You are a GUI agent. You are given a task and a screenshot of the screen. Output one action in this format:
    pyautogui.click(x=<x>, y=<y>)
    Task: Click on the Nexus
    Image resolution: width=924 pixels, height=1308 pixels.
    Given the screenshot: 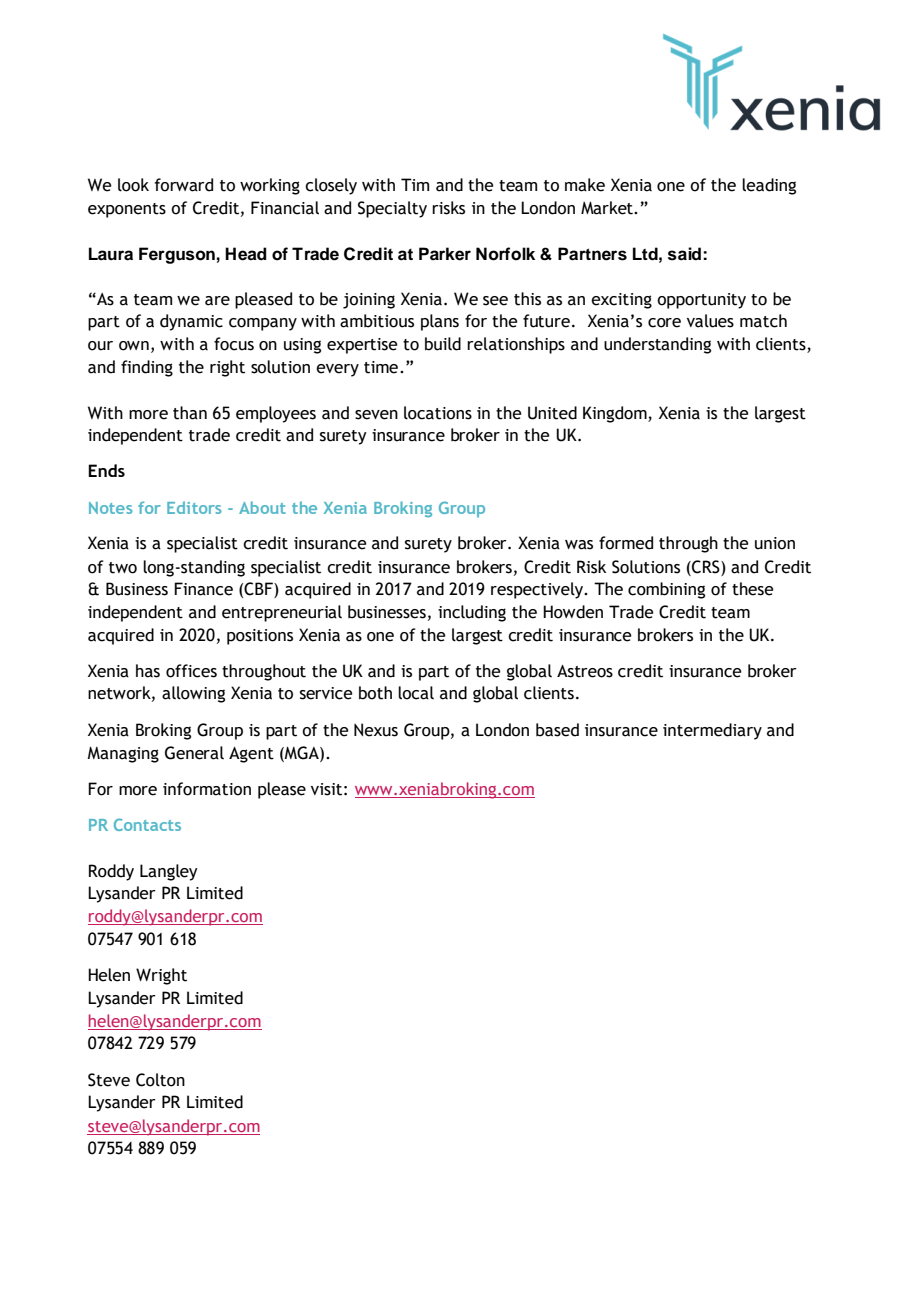 What is the action you would take?
    pyautogui.click(x=376, y=730)
